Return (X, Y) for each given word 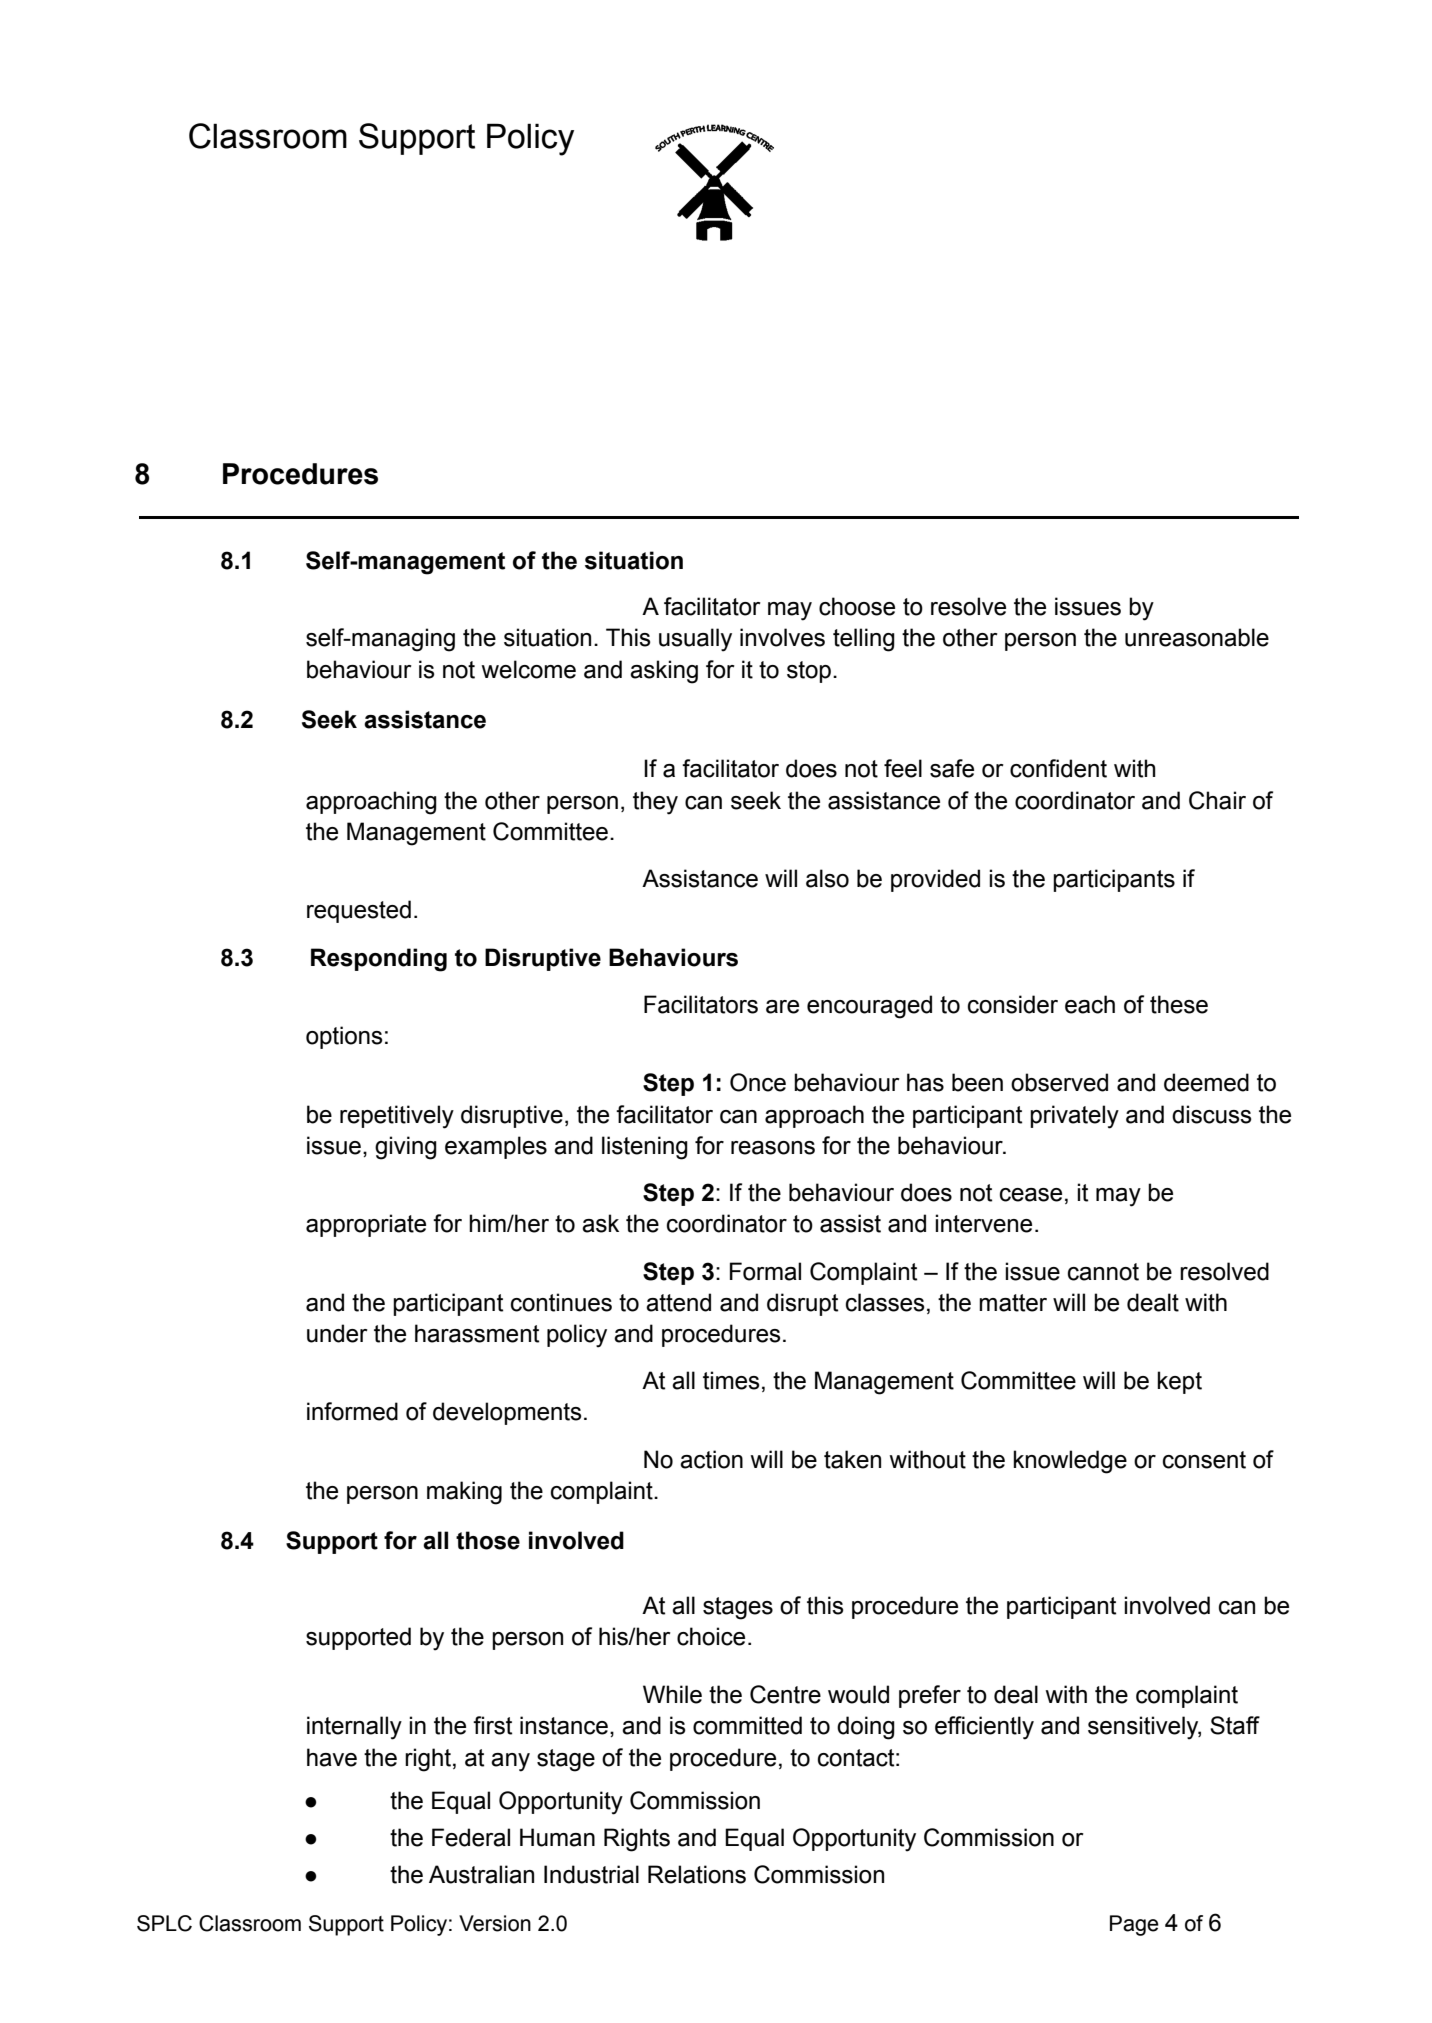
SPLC (164, 1923)
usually (695, 640)
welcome (529, 669)
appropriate (366, 1225)
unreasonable (1197, 637)
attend (678, 1302)
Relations (697, 1874)
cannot (1103, 1272)
